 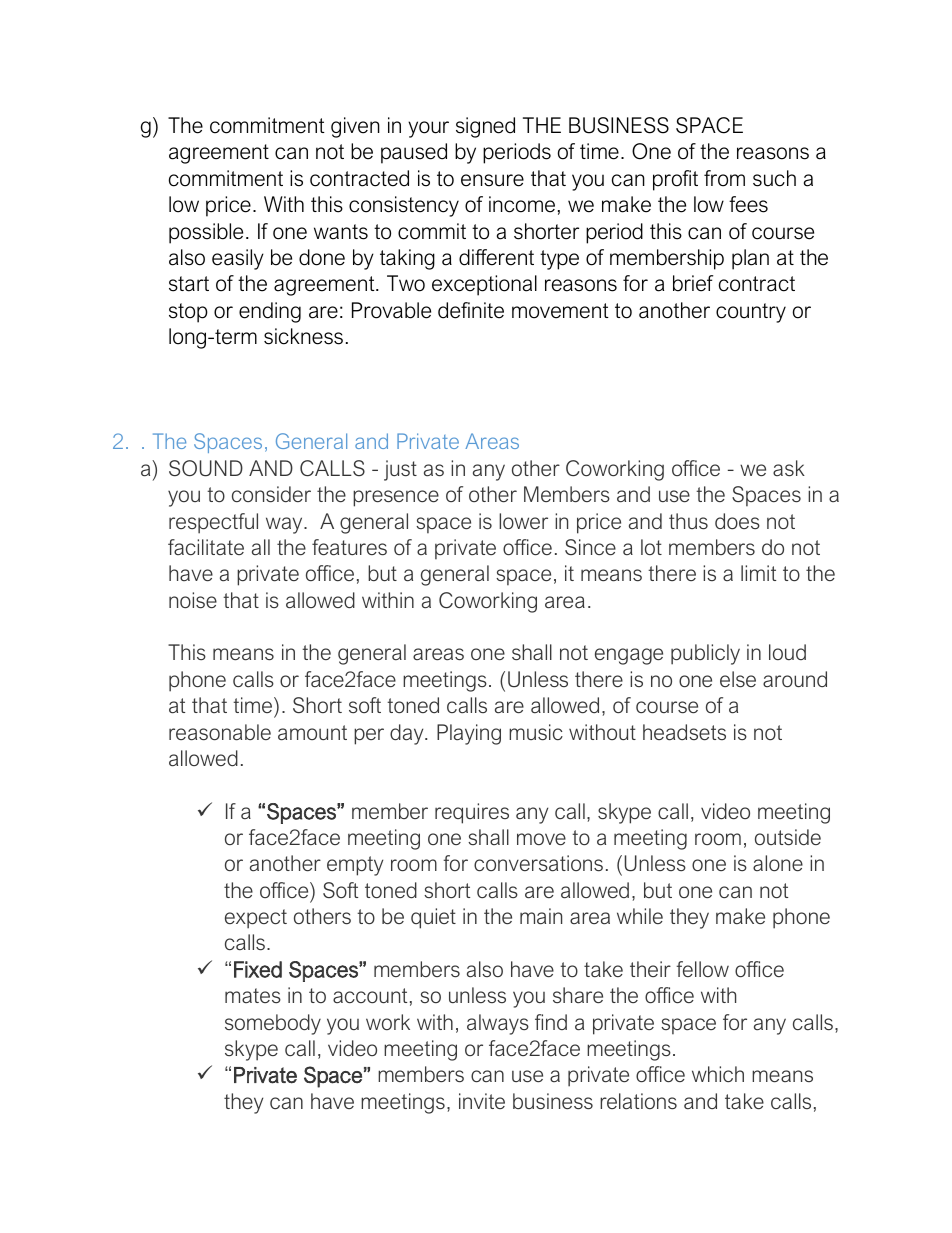 What do you see at coordinates (705, 654) in the screenshot?
I see `publicly` at bounding box center [705, 654].
